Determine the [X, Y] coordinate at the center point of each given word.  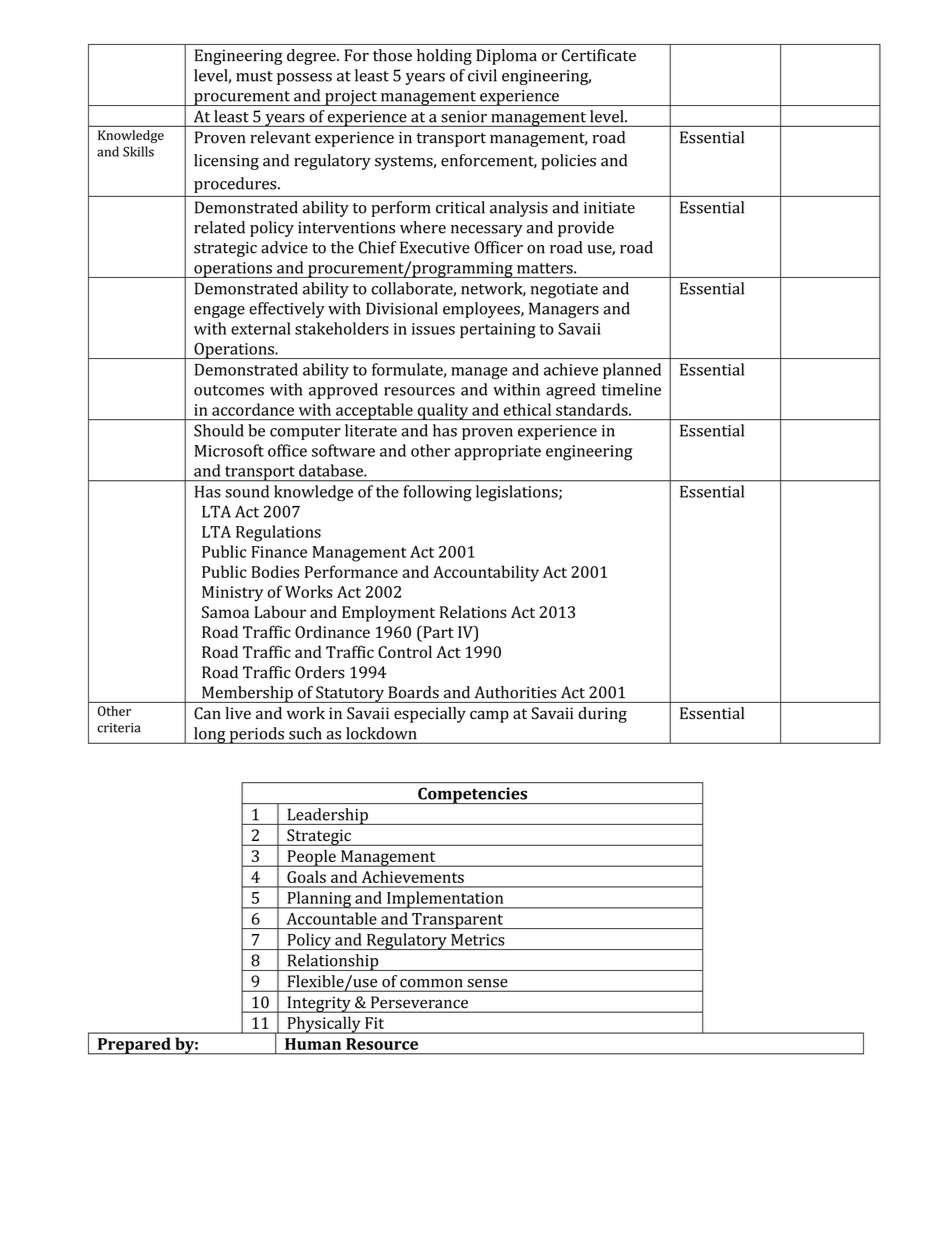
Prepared [134, 1046]
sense [488, 983]
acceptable [374, 411]
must [254, 76]
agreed [570, 391]
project [351, 98]
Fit [374, 1023]
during [602, 715]
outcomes [229, 390]
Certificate [599, 55]
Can [207, 713]
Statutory [350, 694]
